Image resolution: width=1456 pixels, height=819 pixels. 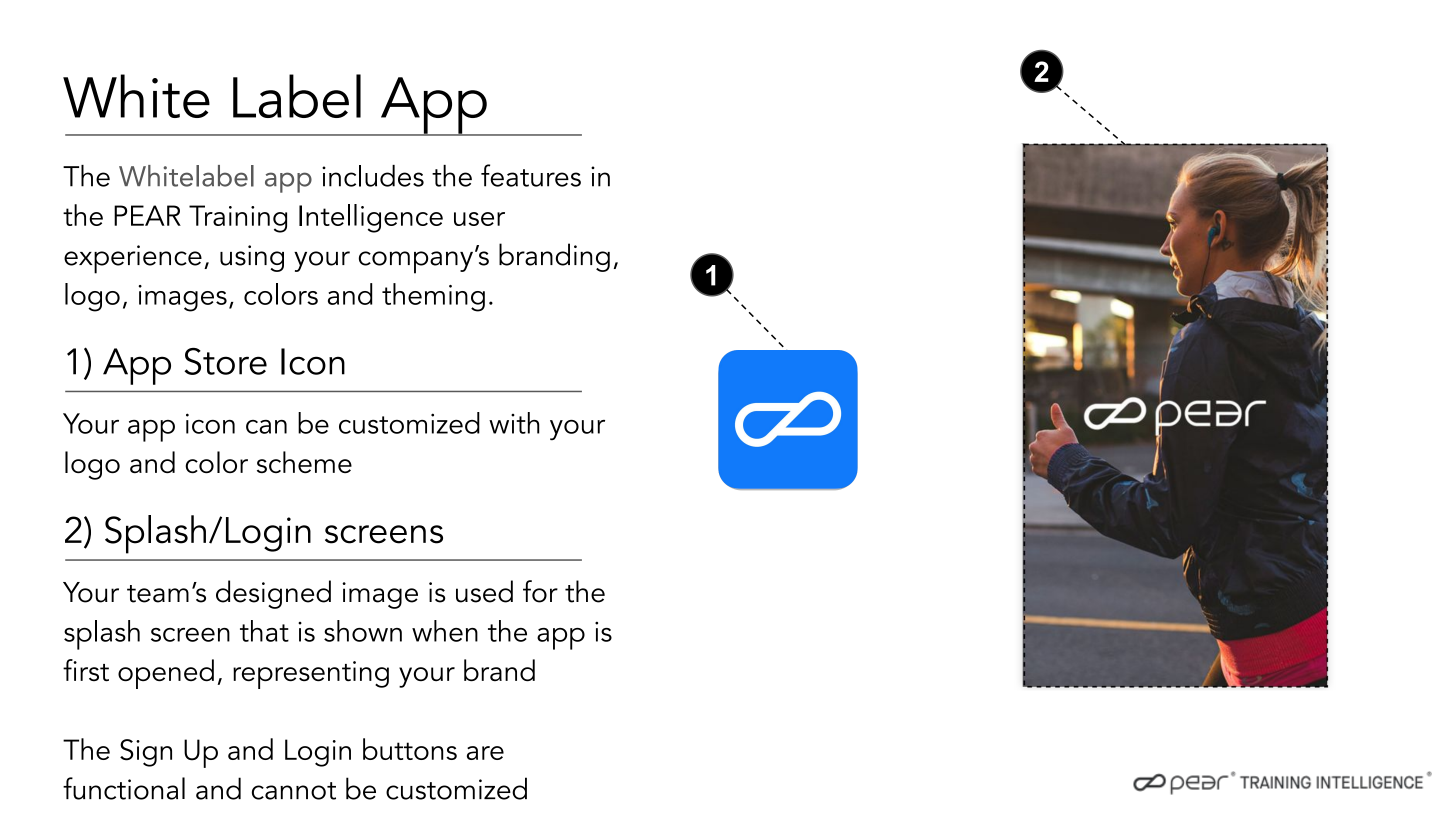 I want to click on user, so click(x=479, y=219).
